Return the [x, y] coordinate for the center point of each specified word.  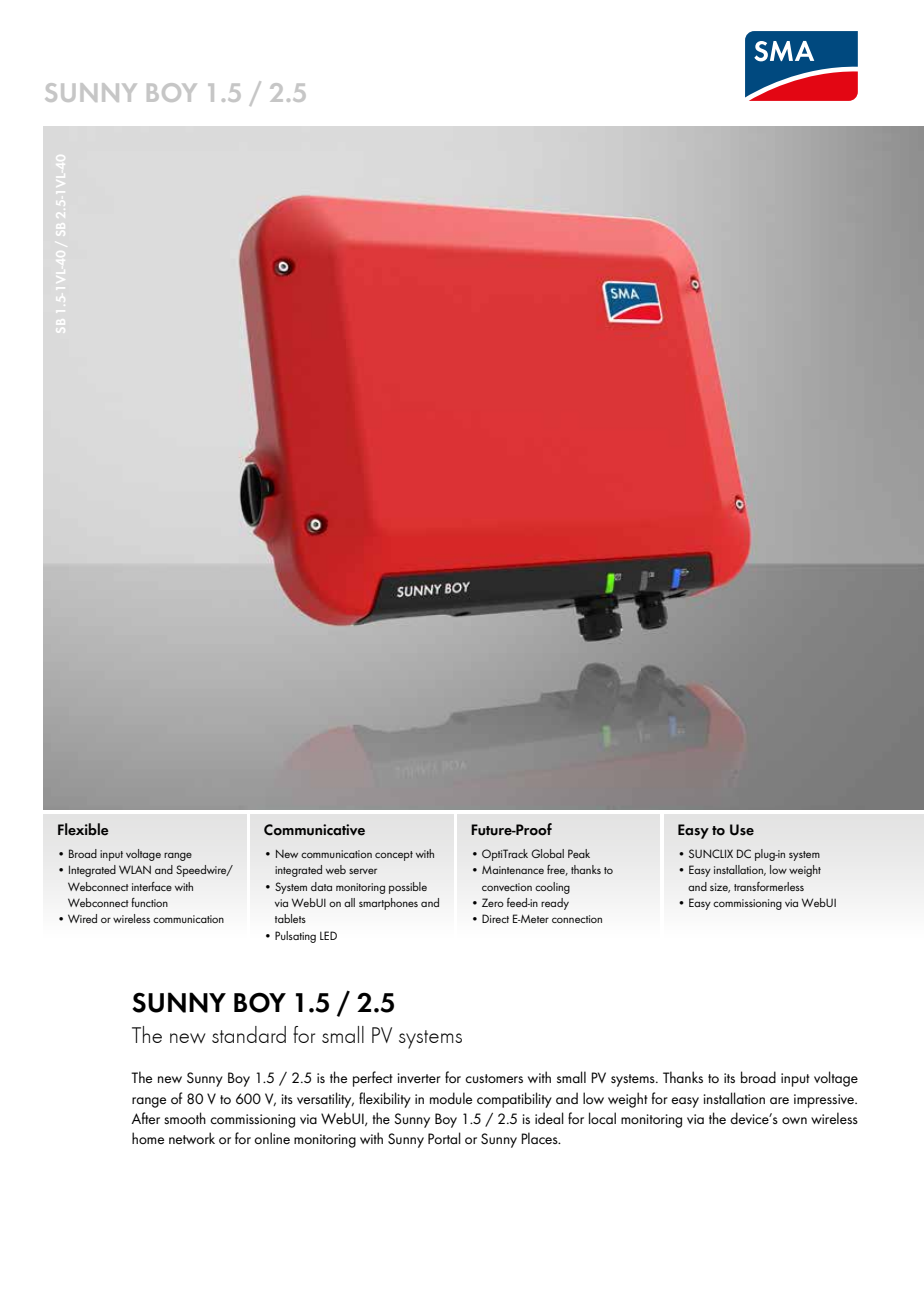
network [192, 1138]
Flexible [83, 829]
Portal [444, 1138]
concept [394, 856]
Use [742, 830]
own [794, 1120]
